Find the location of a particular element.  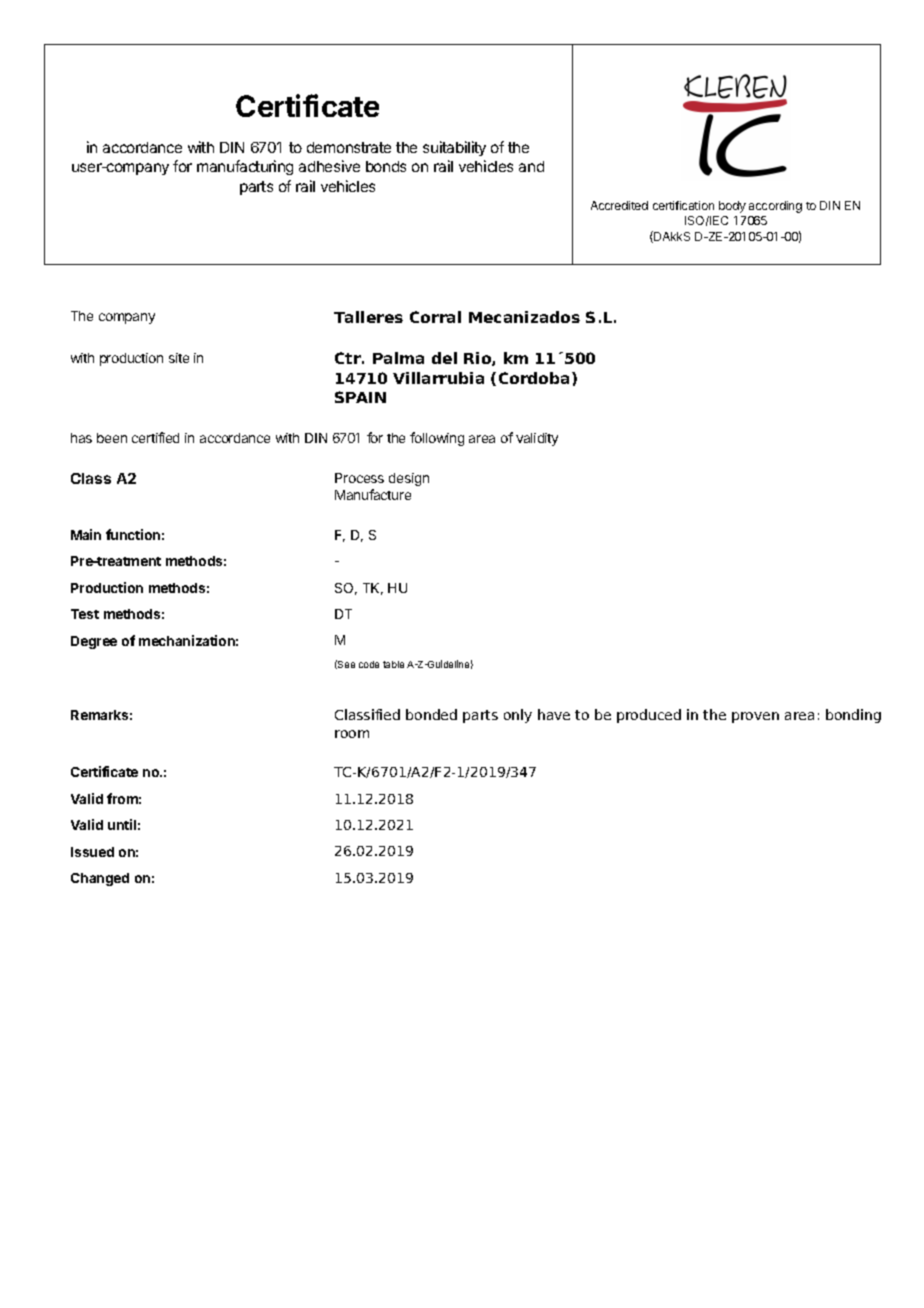

room is located at coordinates (352, 734).
